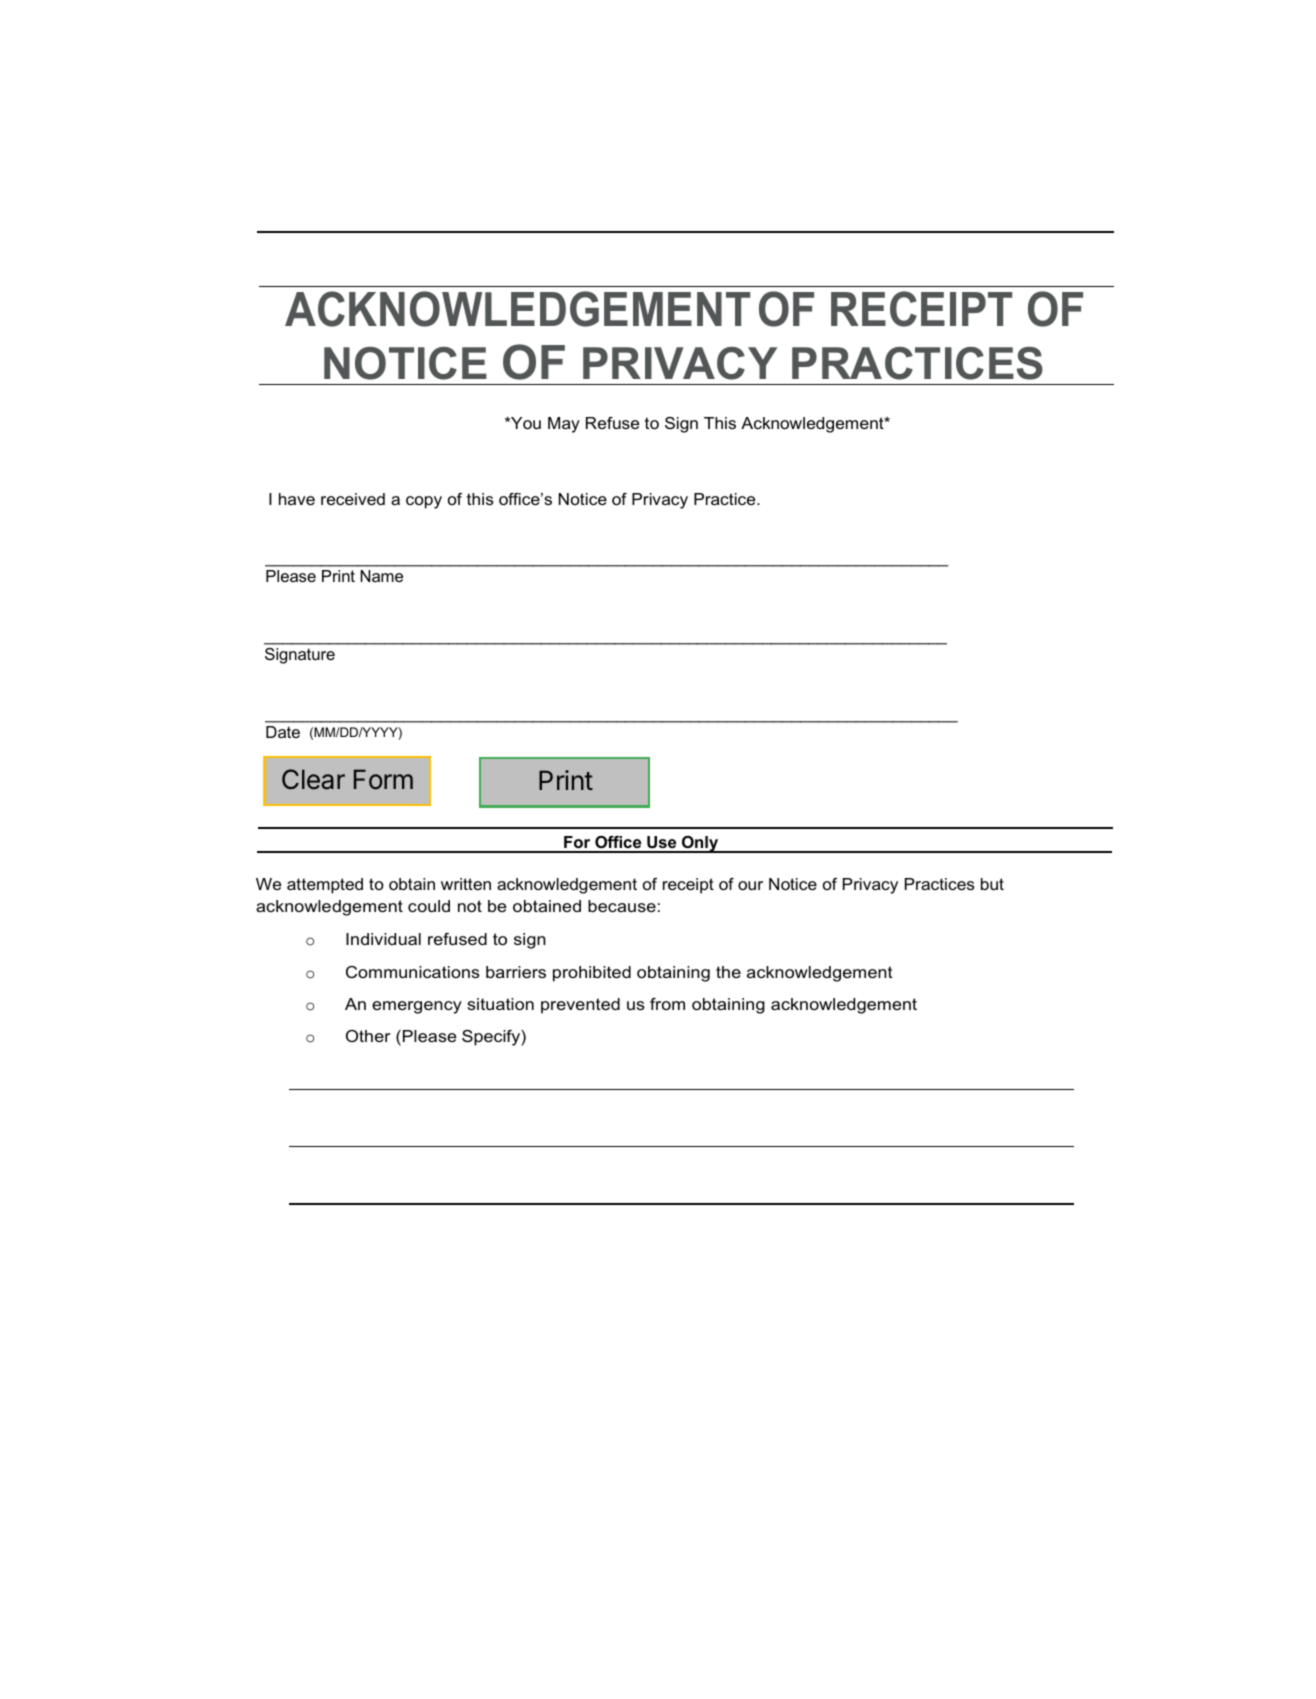  What do you see at coordinates (424, 502) in the image?
I see `copy` at bounding box center [424, 502].
